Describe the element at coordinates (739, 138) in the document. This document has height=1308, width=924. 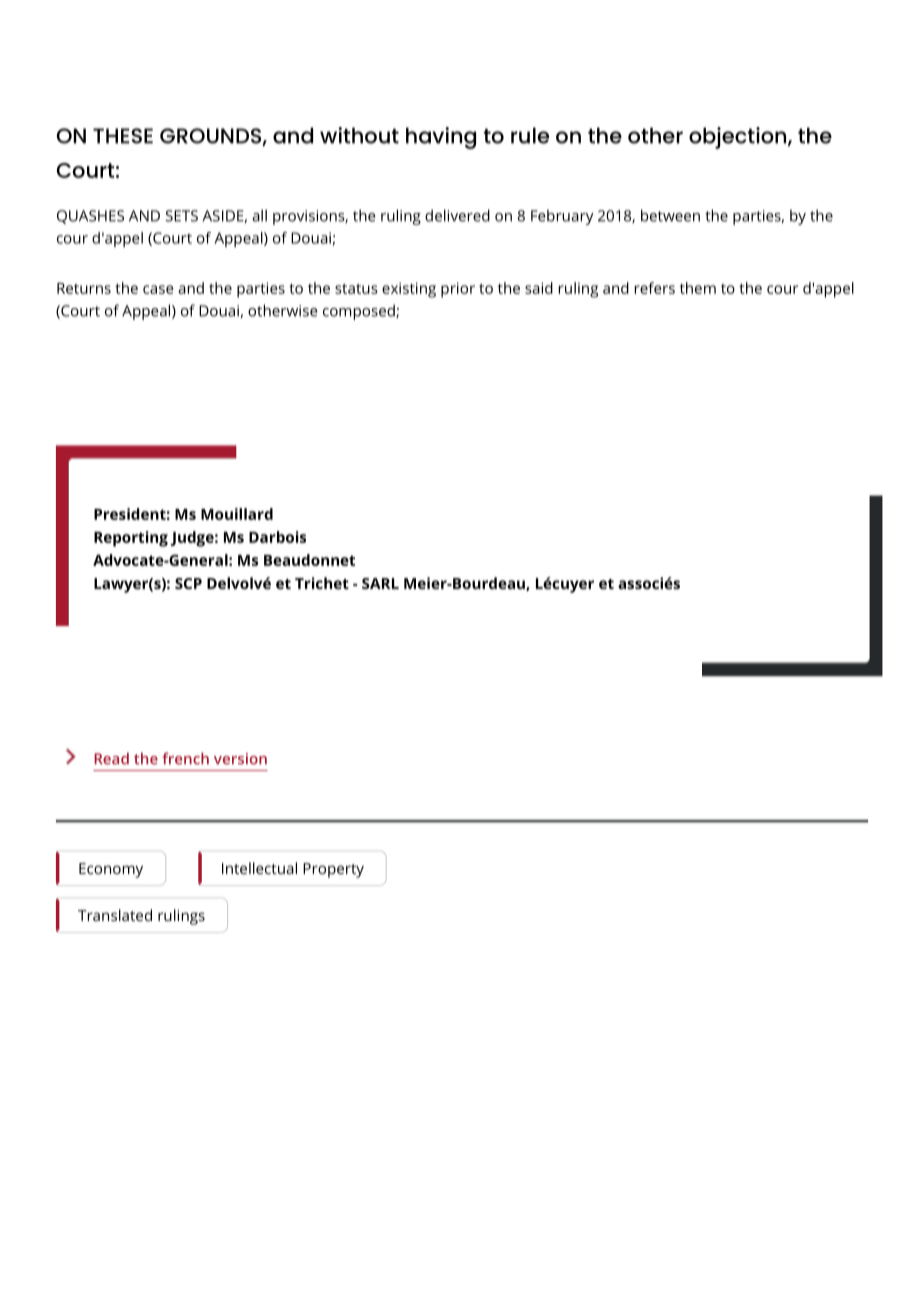
I see `objection` at that location.
